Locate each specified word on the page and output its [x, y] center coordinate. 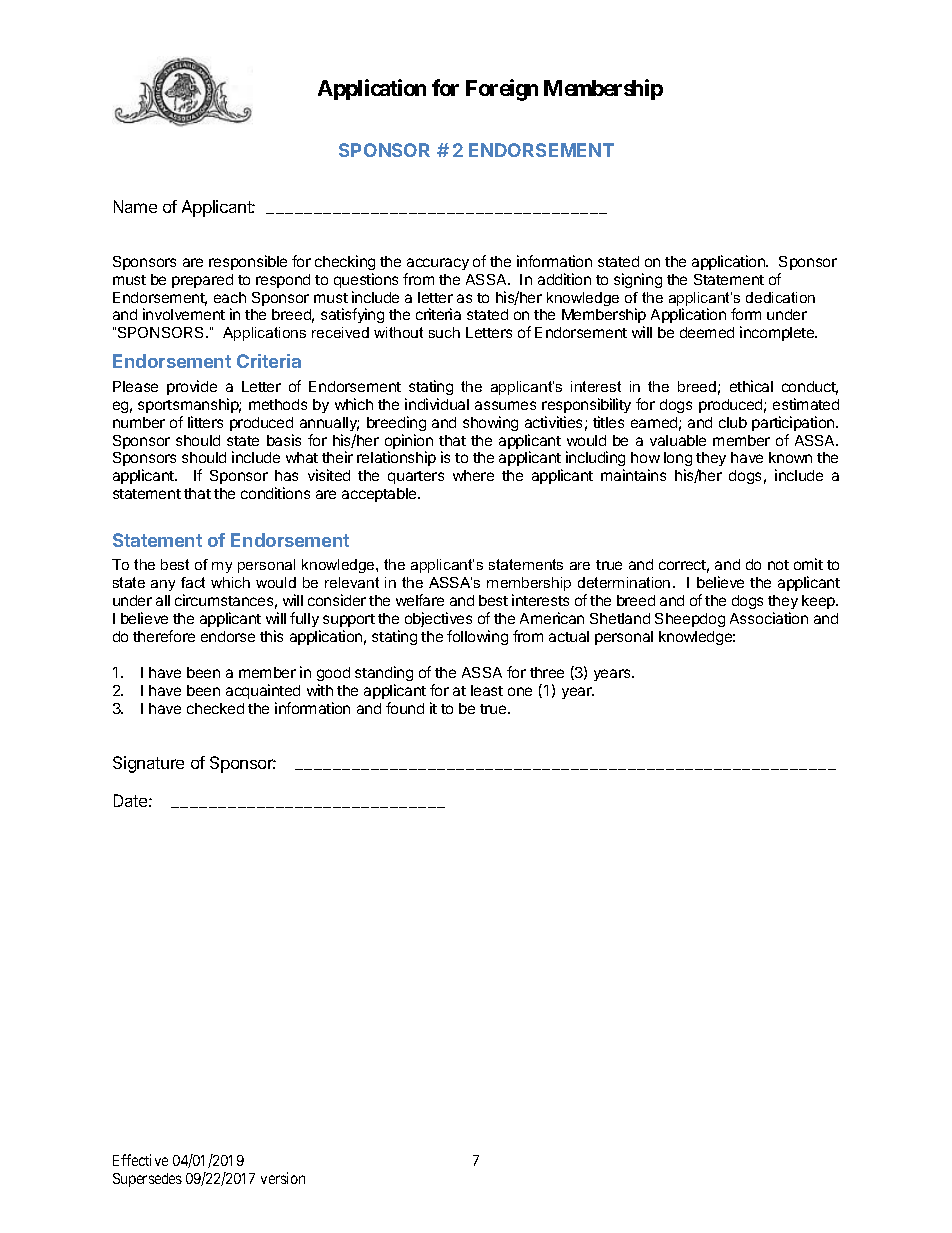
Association [769, 618]
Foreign [502, 90]
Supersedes [147, 1180]
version [283, 1178]
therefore [164, 636]
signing [638, 280]
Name [135, 206]
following [477, 637]
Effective [140, 1160]
